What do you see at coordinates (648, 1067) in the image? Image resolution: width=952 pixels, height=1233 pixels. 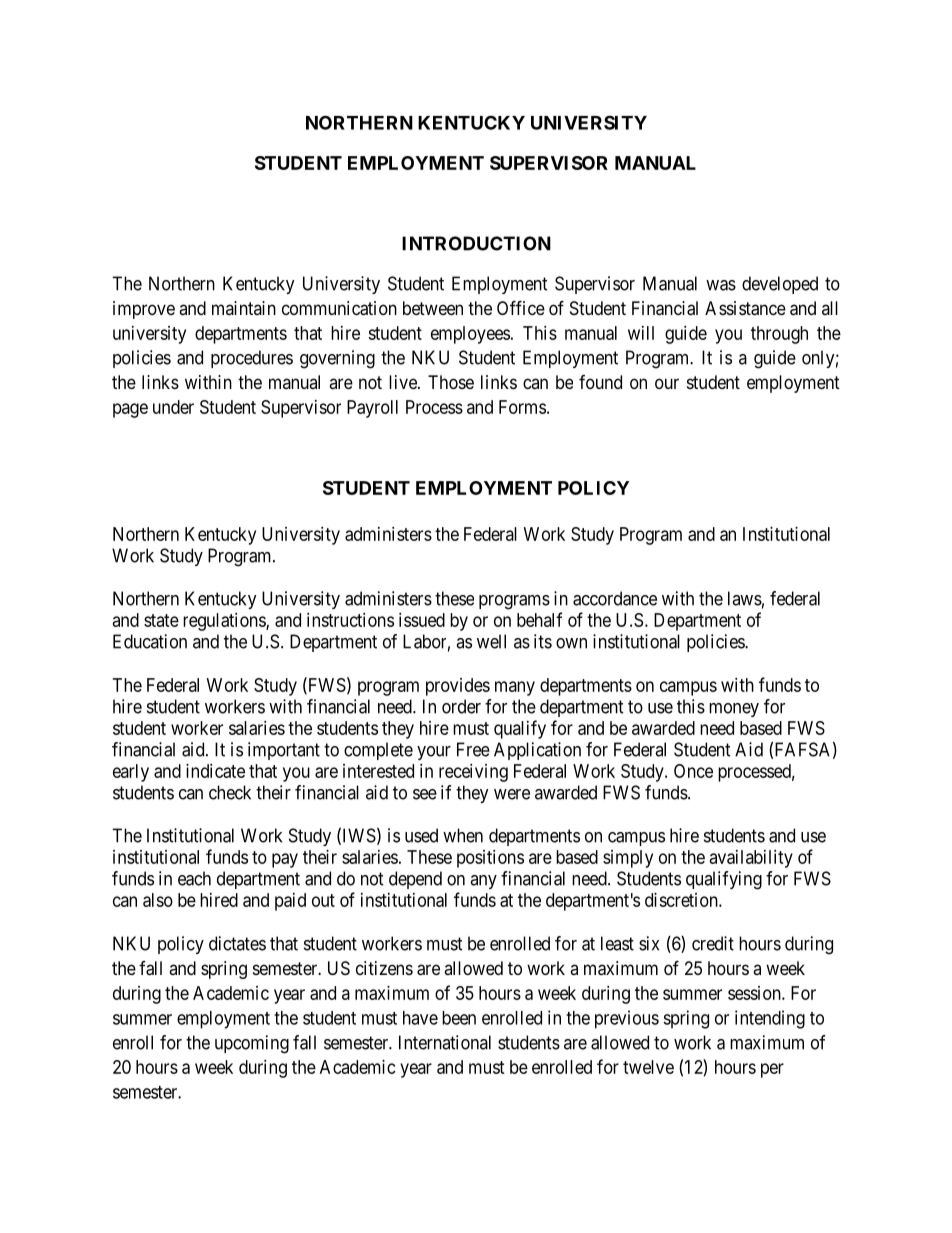 I see `twelve` at bounding box center [648, 1067].
